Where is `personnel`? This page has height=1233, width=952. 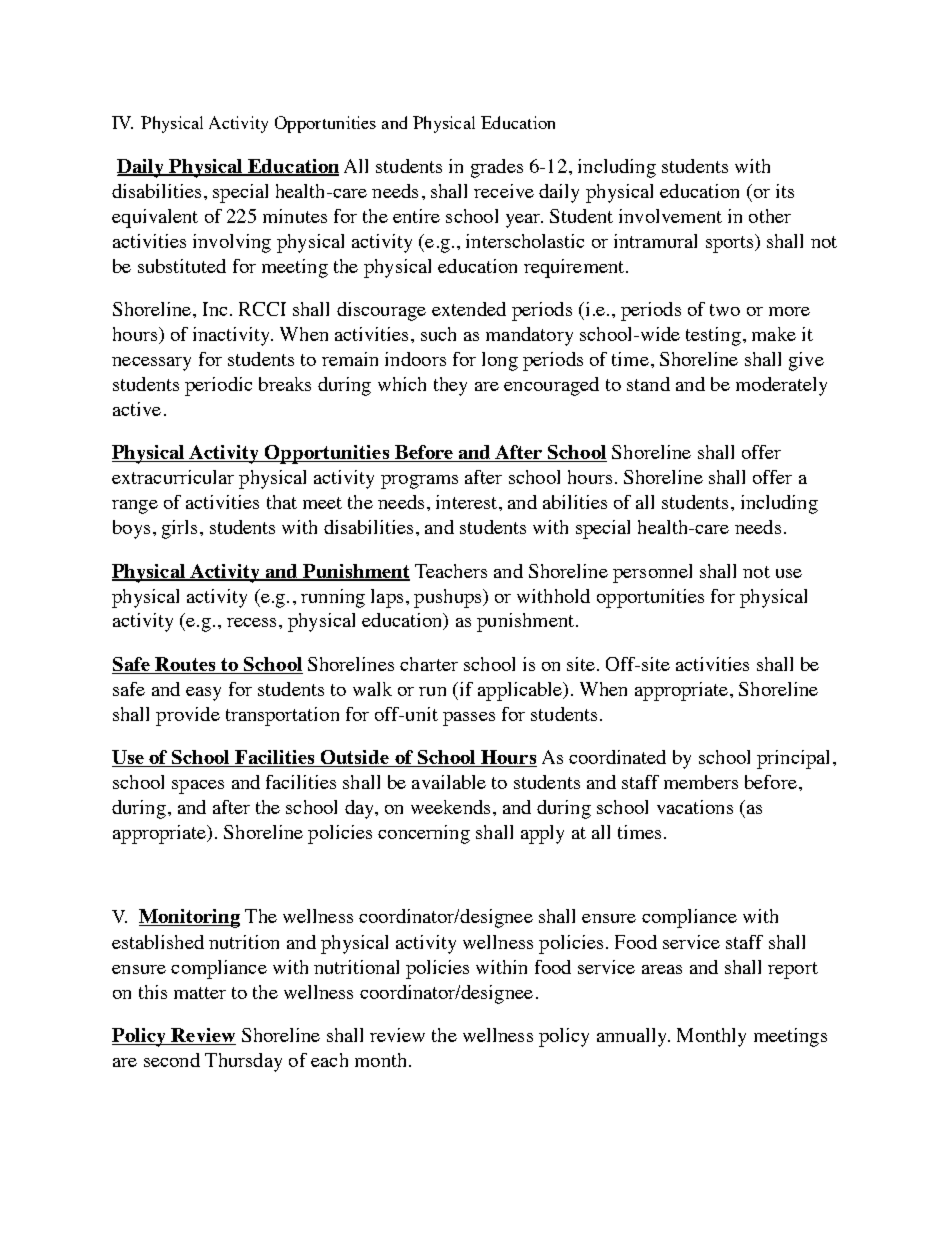 personnel is located at coordinates (652, 573).
